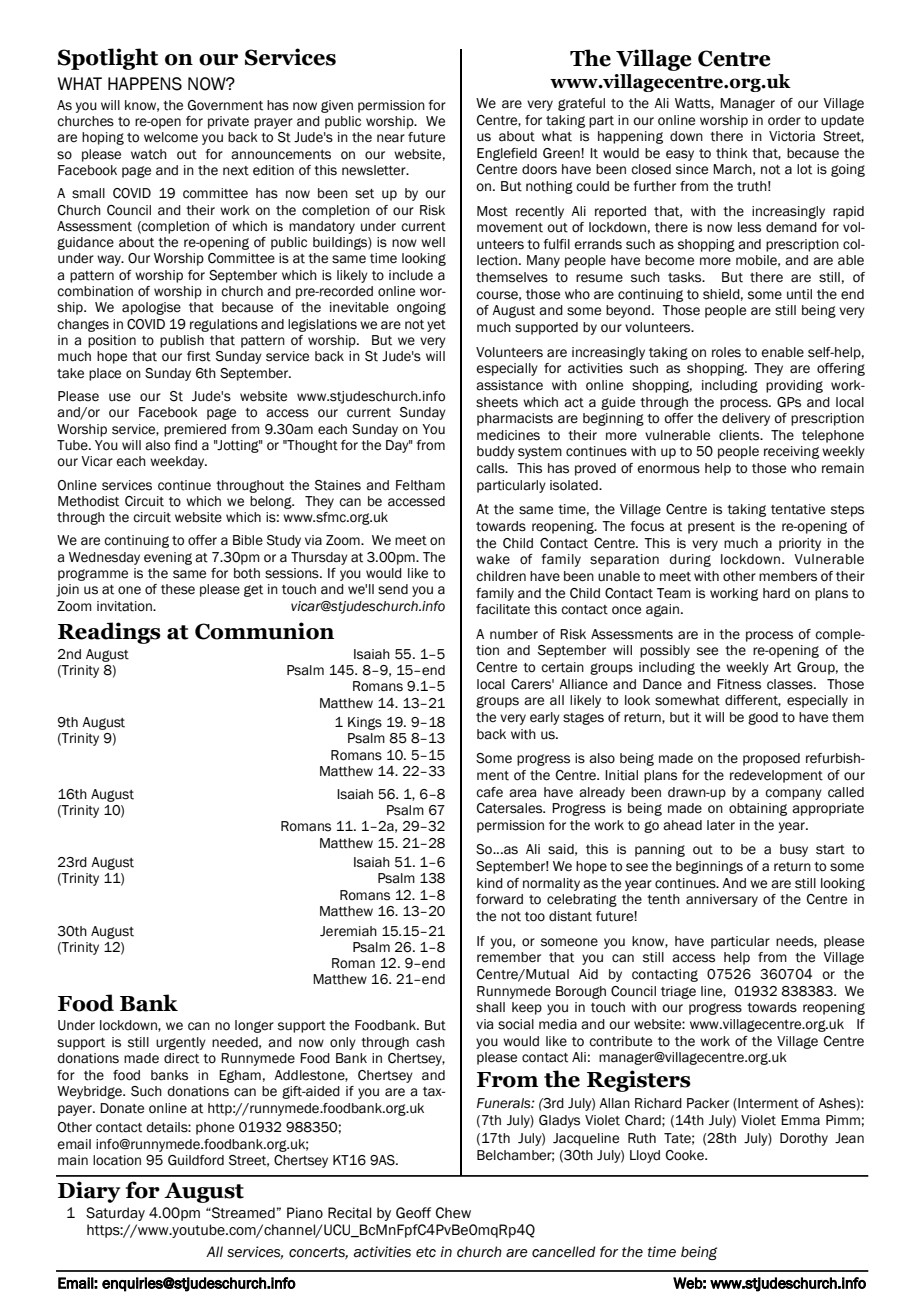  I want to click on order, so click(784, 120).
